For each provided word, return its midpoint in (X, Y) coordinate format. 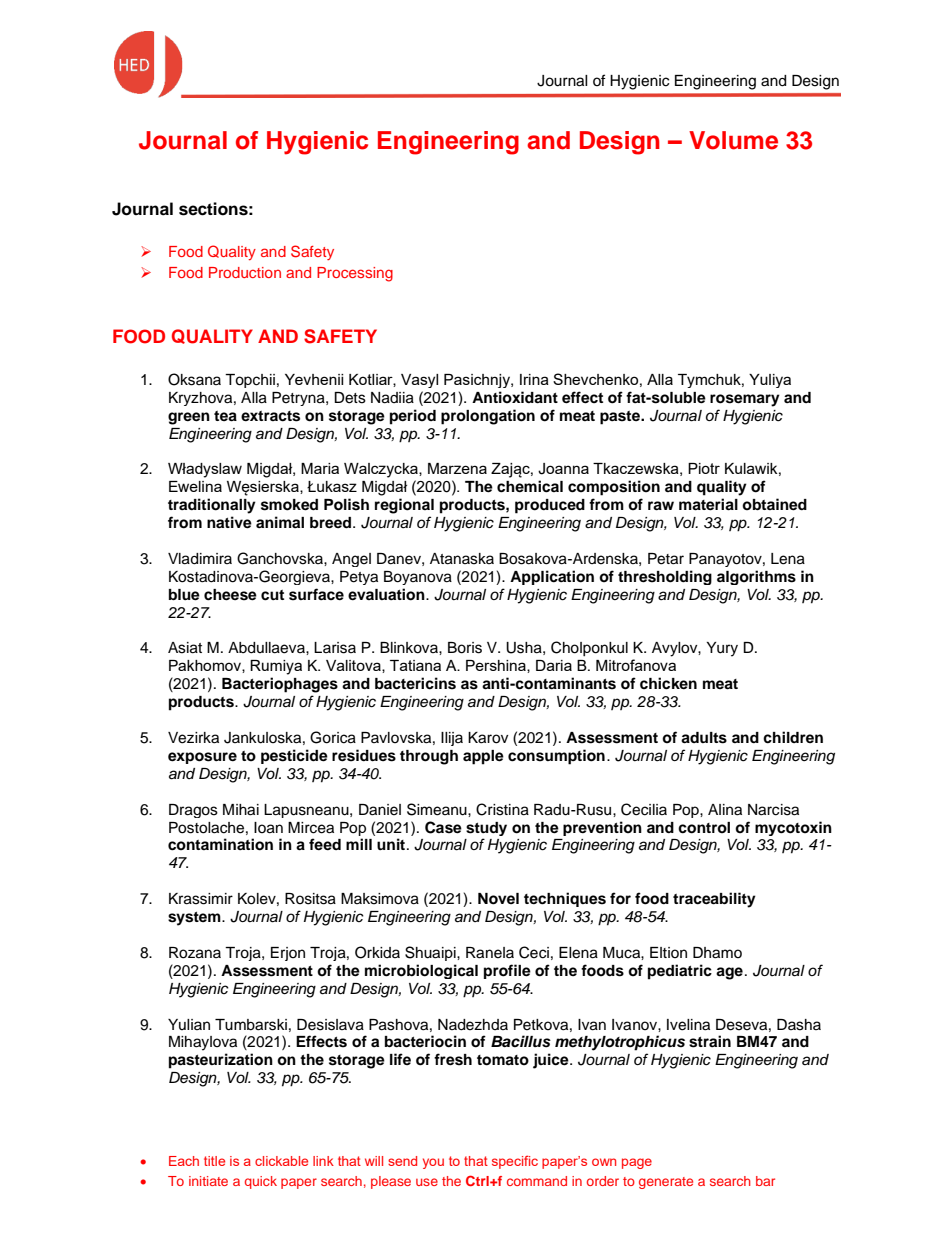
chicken (668, 683)
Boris (465, 648)
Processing (355, 274)
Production (245, 272)
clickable (281, 1161)
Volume (733, 140)
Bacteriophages (280, 685)
